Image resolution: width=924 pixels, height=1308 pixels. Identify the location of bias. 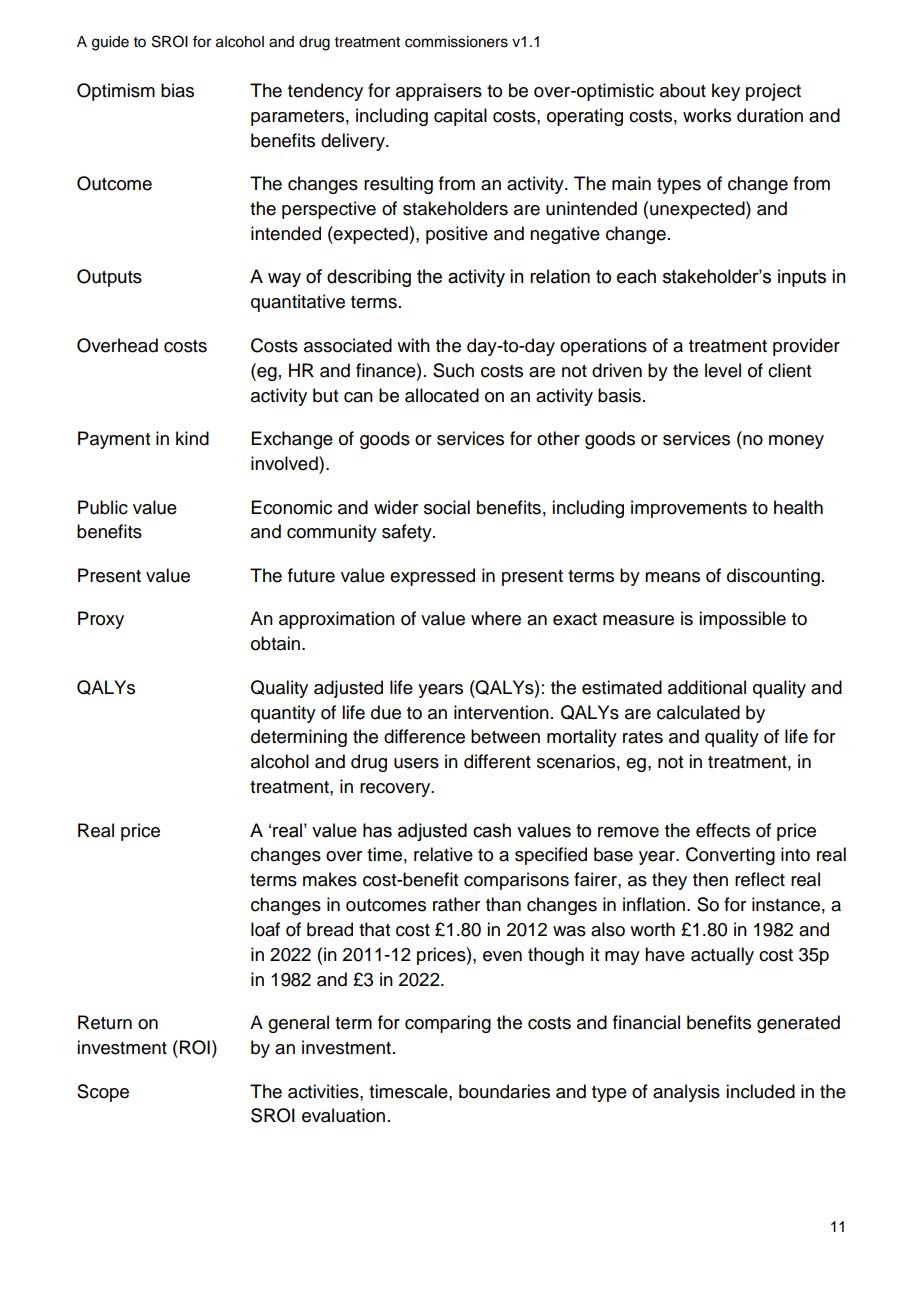
(177, 90).
